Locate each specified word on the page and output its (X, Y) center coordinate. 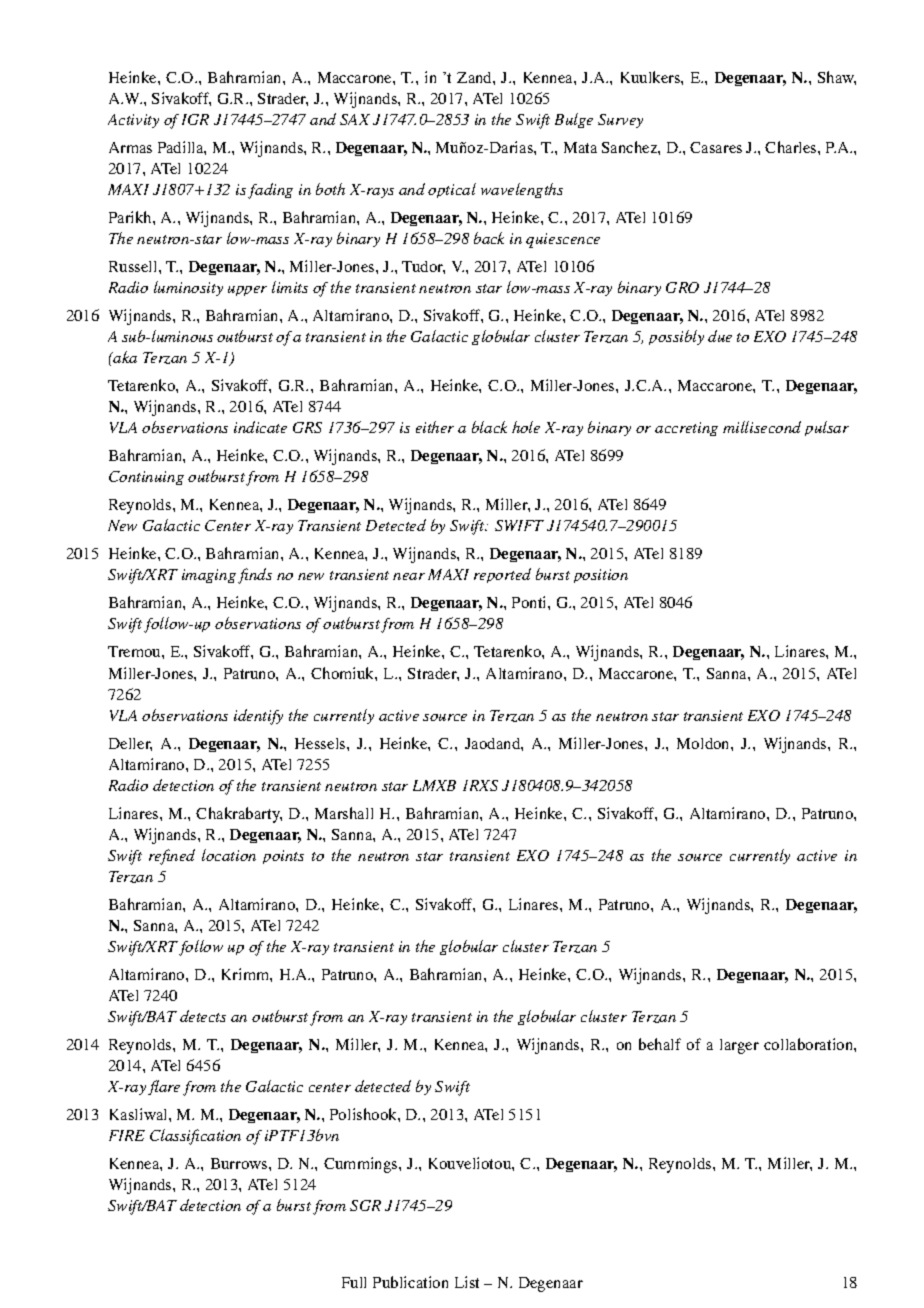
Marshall (344, 813)
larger (739, 1046)
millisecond (762, 427)
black (489, 427)
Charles (792, 147)
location (229, 855)
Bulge (574, 120)
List (467, 1282)
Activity (133, 121)
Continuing (146, 478)
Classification (195, 1137)
